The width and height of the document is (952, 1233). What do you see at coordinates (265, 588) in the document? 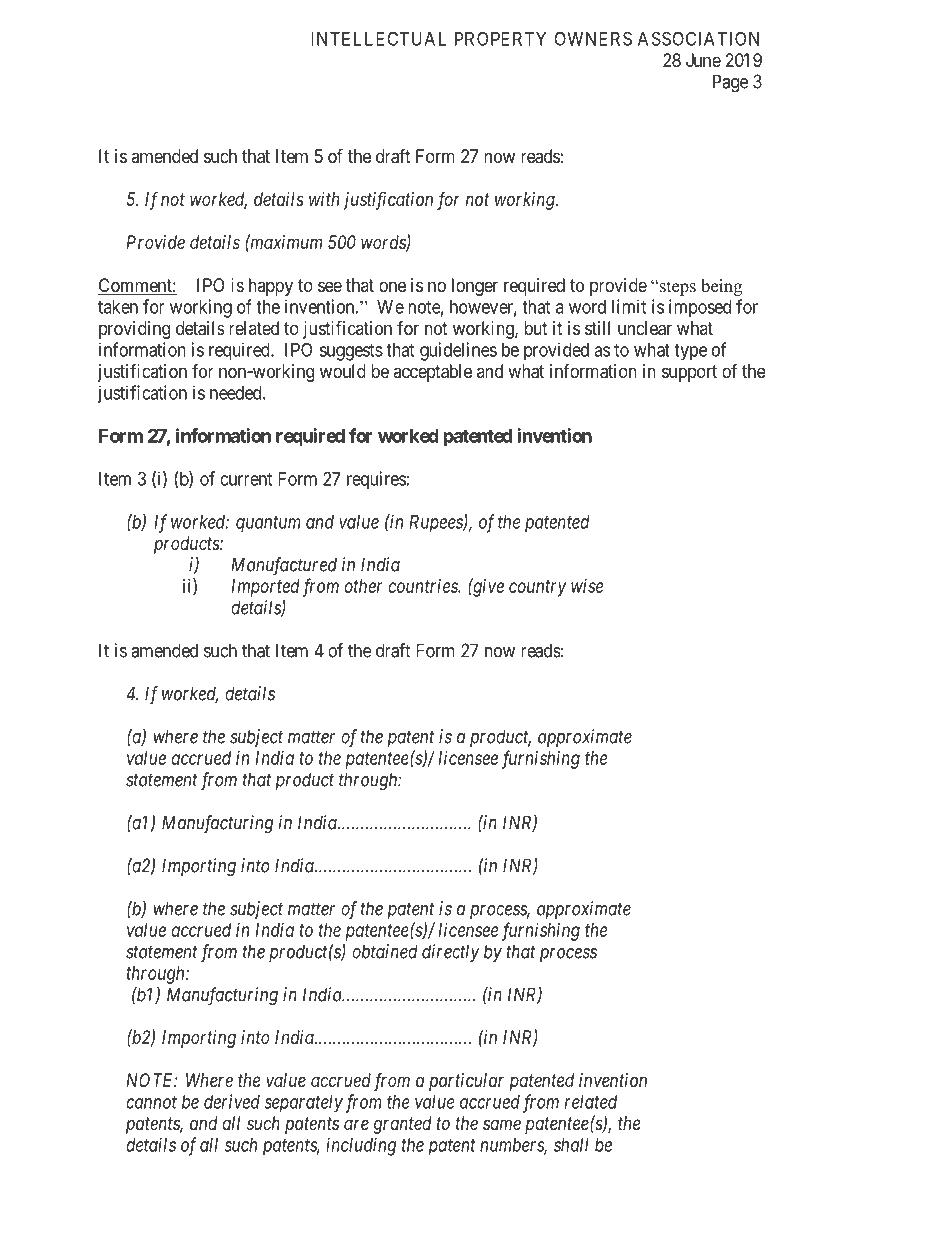
I see `Imported` at bounding box center [265, 588].
